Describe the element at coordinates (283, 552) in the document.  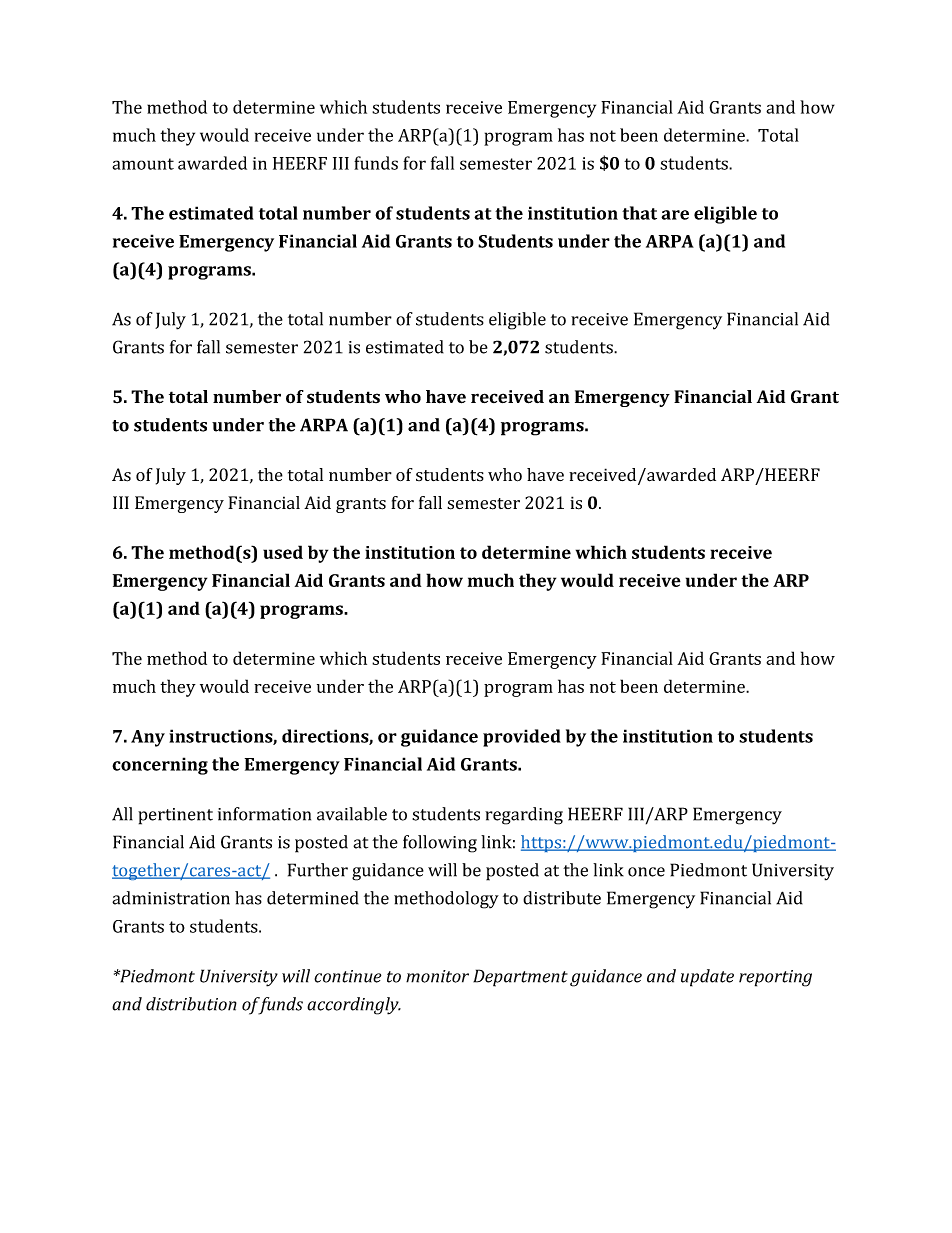
I see `used` at that location.
